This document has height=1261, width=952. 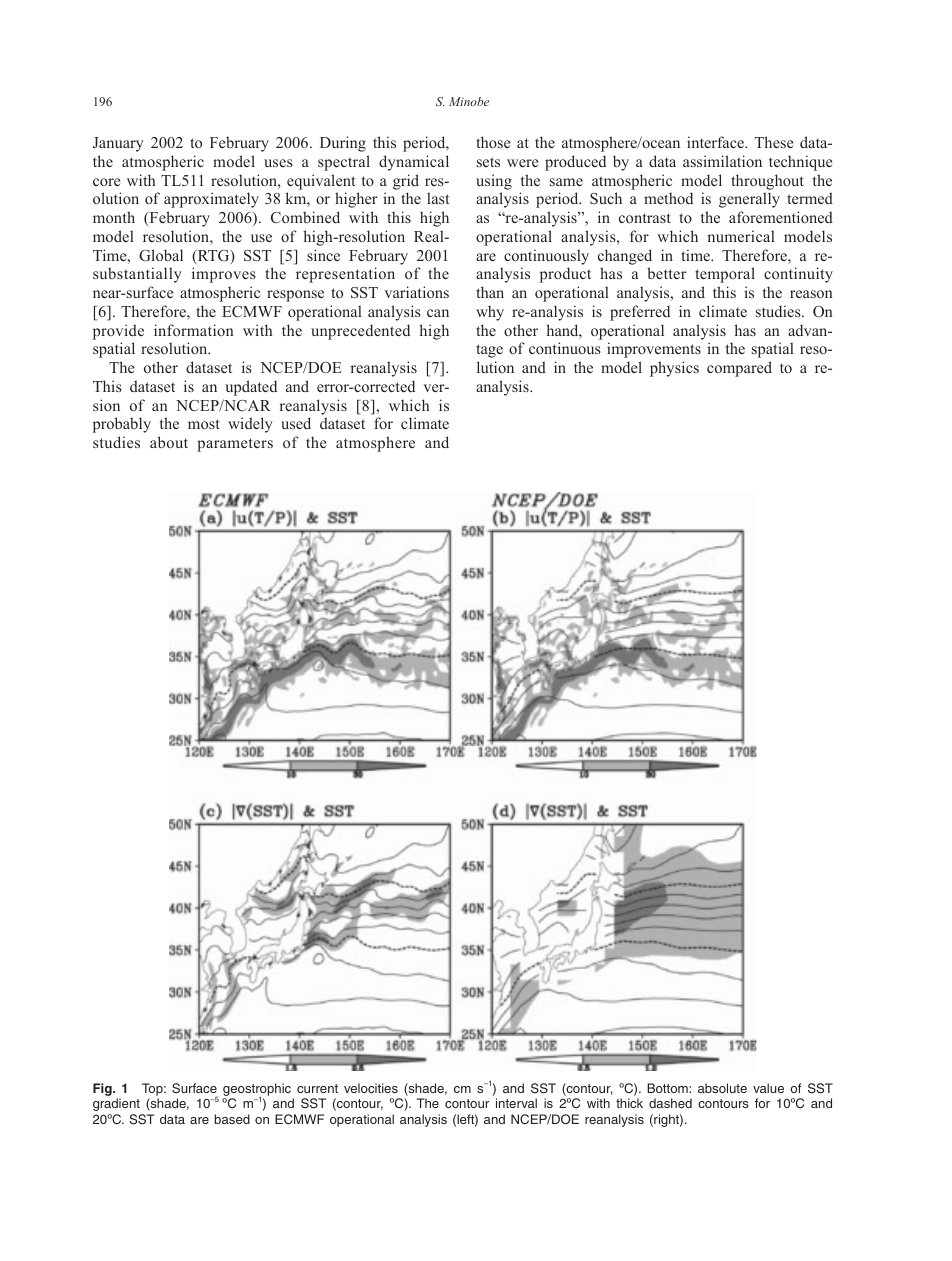 I want to click on approximately, so click(x=211, y=200).
